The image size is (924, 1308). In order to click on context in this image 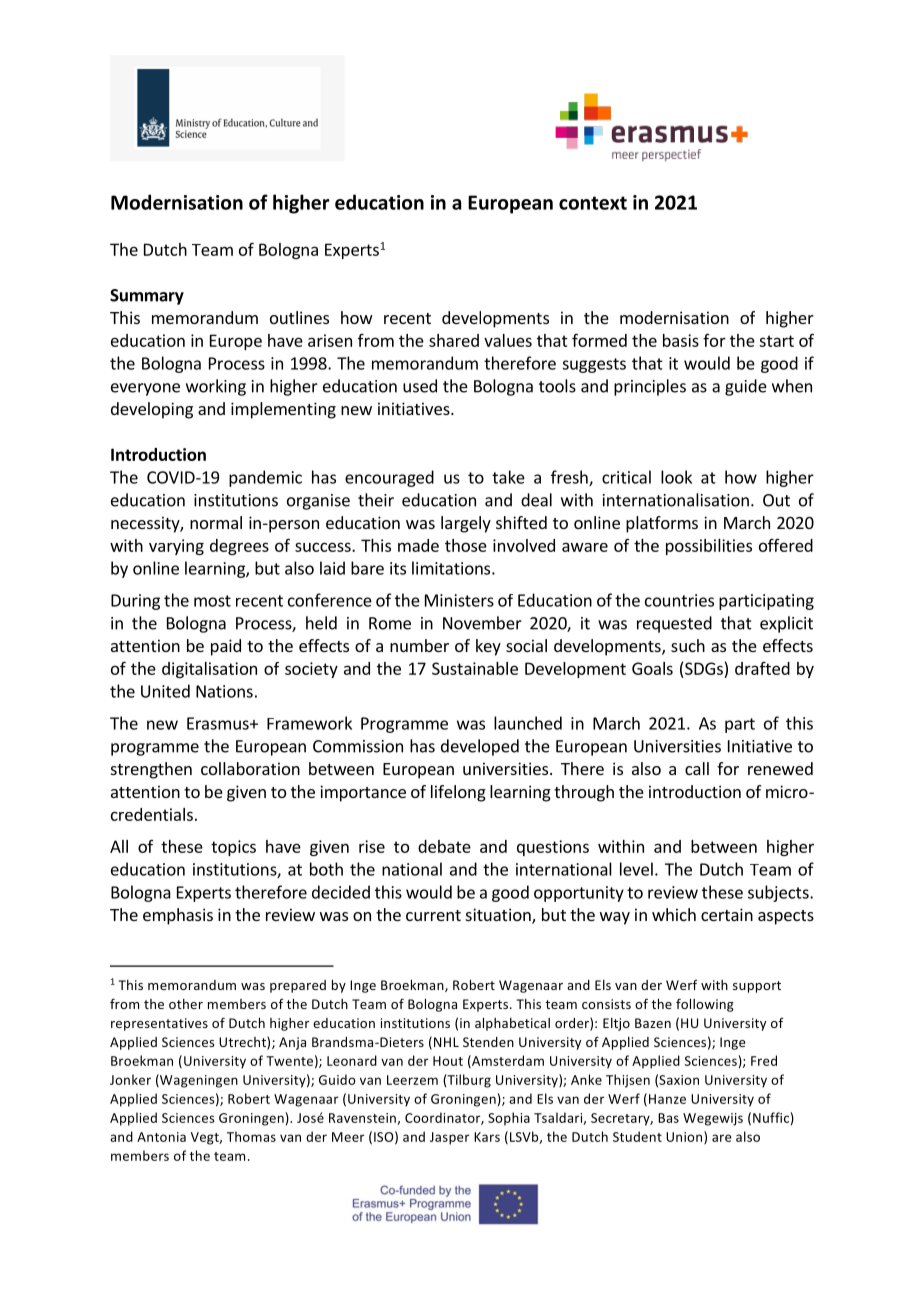, I will do `click(593, 203)`.
